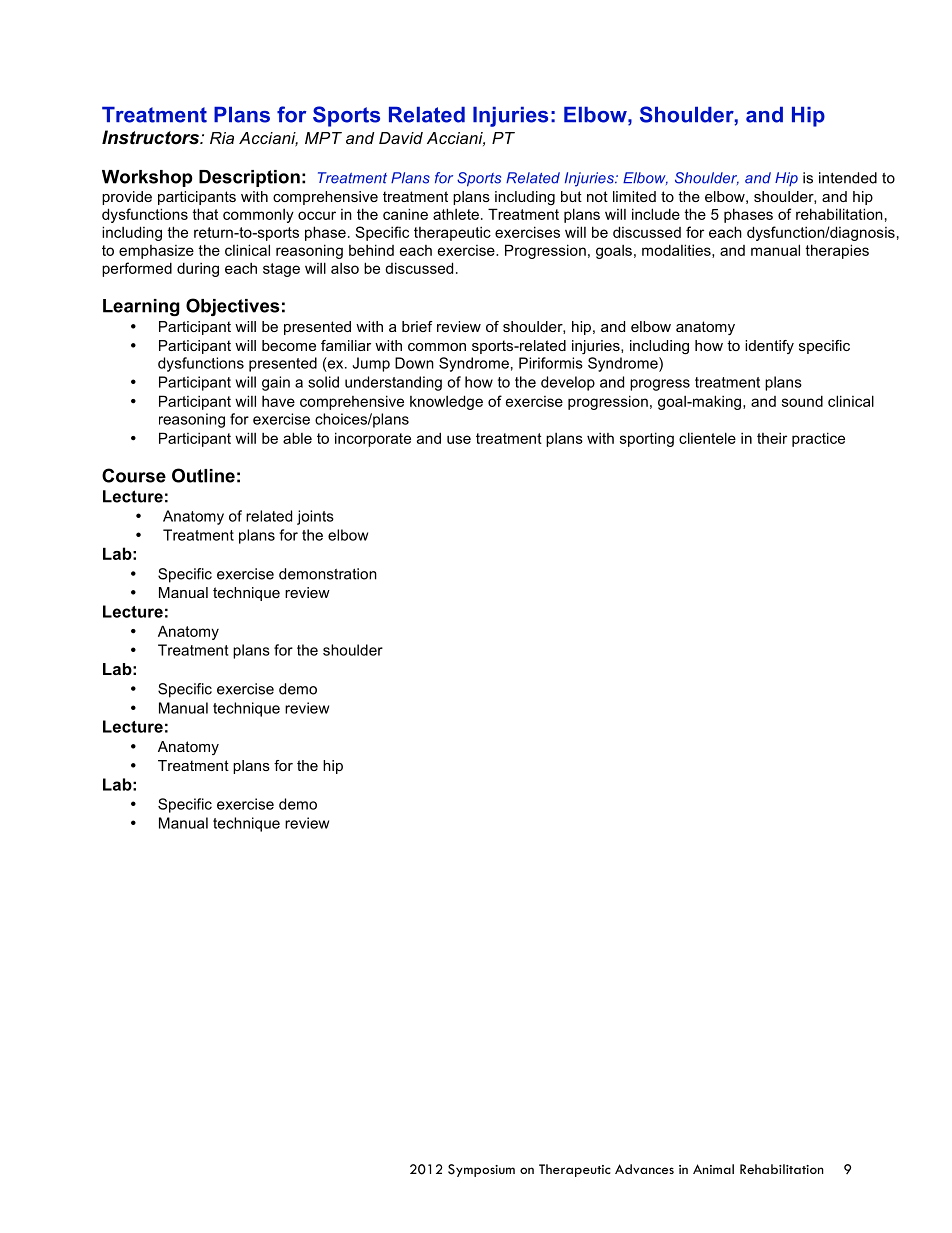 This document has width=952, height=1233. What do you see at coordinates (456, 214) in the document?
I see `athlete` at bounding box center [456, 214].
